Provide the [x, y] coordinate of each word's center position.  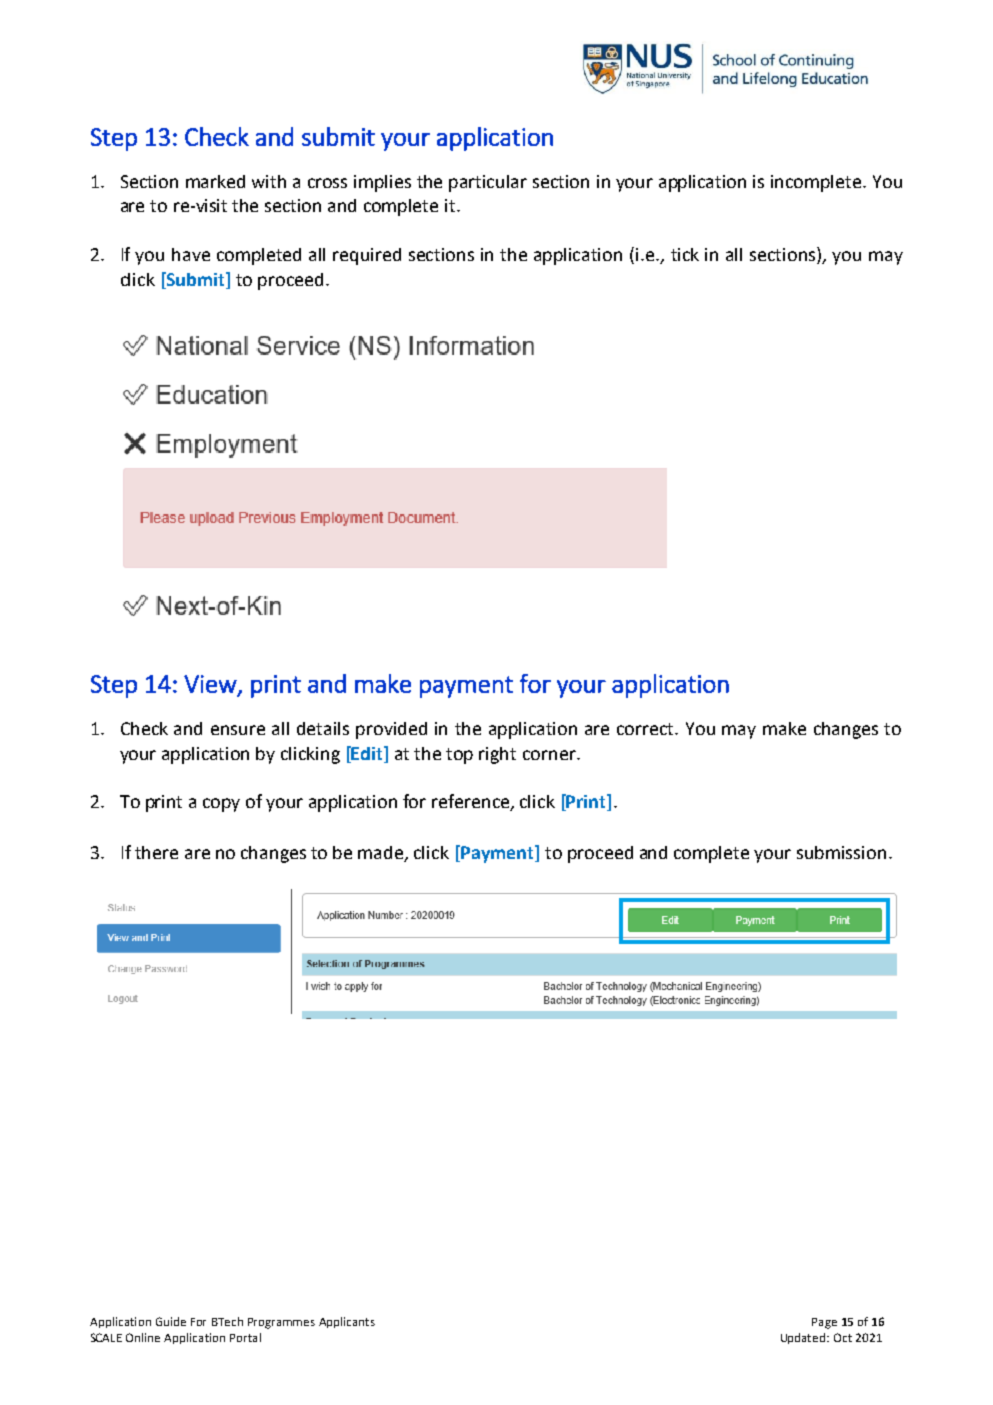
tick [685, 254]
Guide [171, 1321]
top [459, 756]
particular [488, 183]
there [156, 852]
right [497, 755]
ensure [238, 730]
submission [841, 852]
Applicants [347, 1322]
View [211, 685]
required [367, 256]
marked [215, 181]
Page [824, 1323]
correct [647, 729]
